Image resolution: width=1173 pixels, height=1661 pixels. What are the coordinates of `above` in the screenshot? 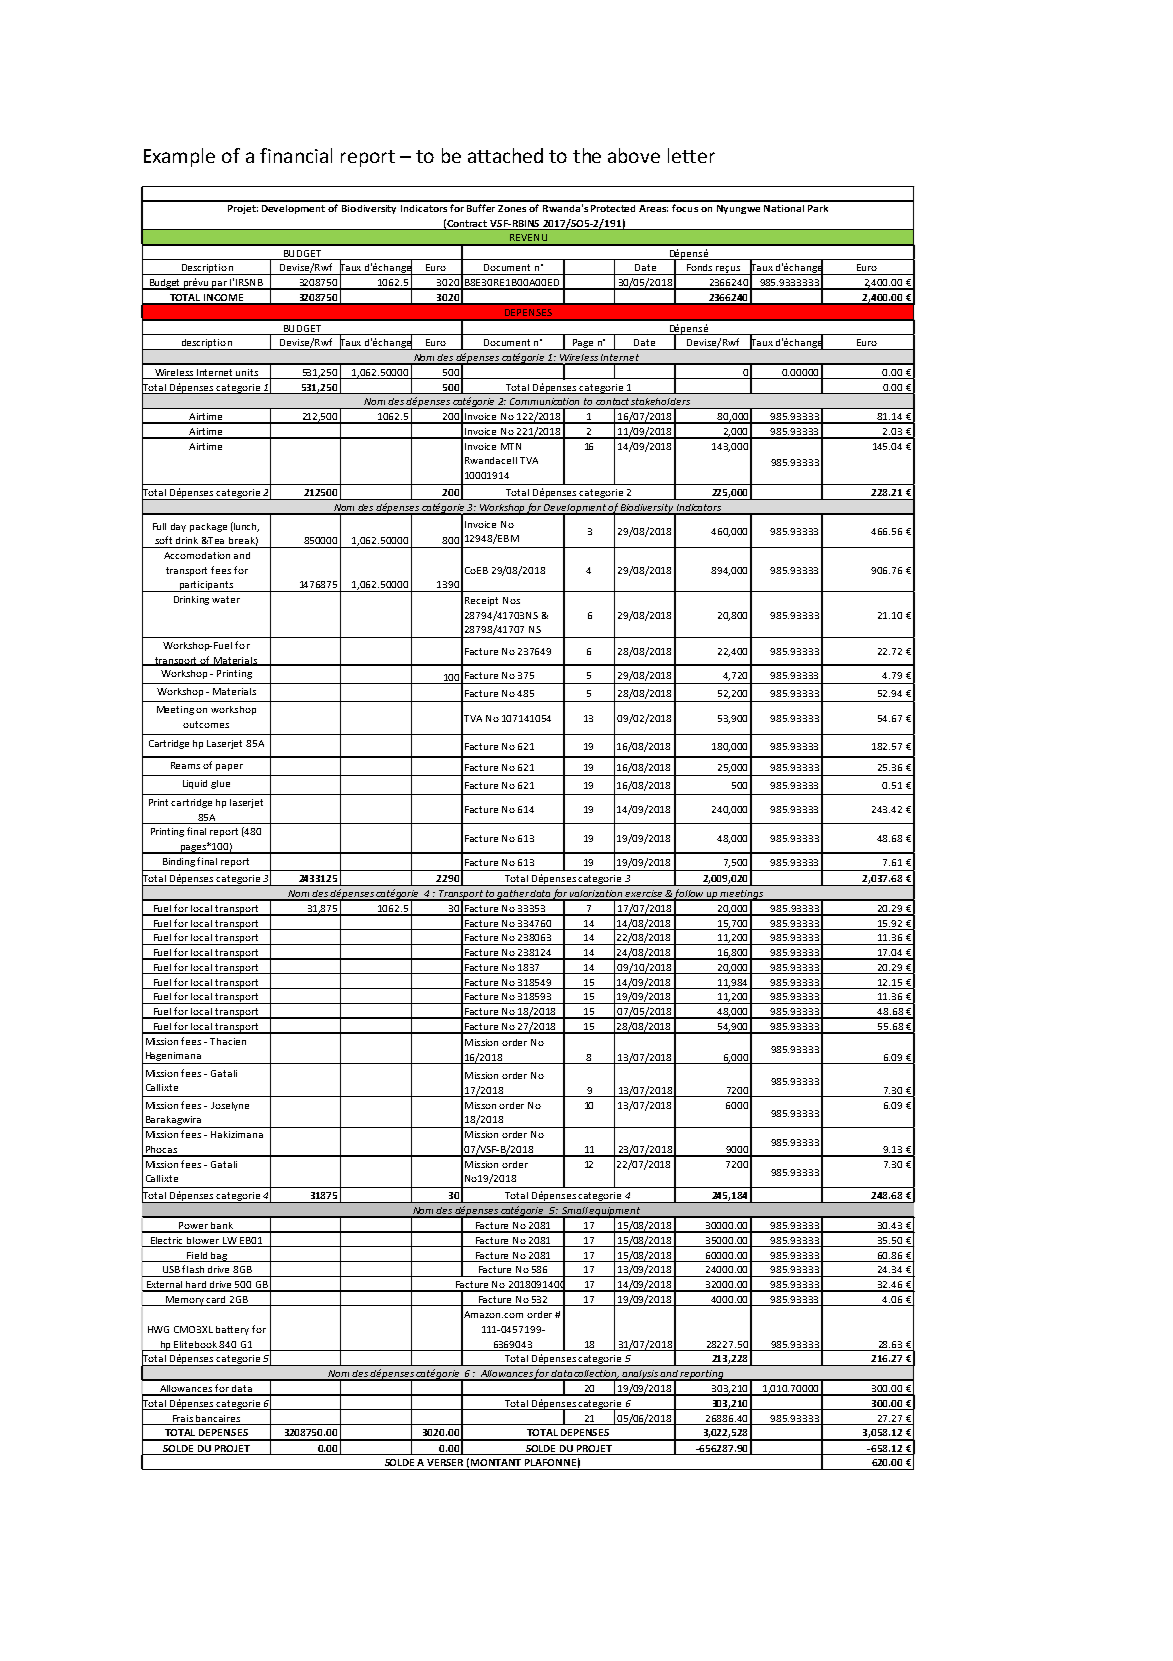 It's located at (634, 155).
